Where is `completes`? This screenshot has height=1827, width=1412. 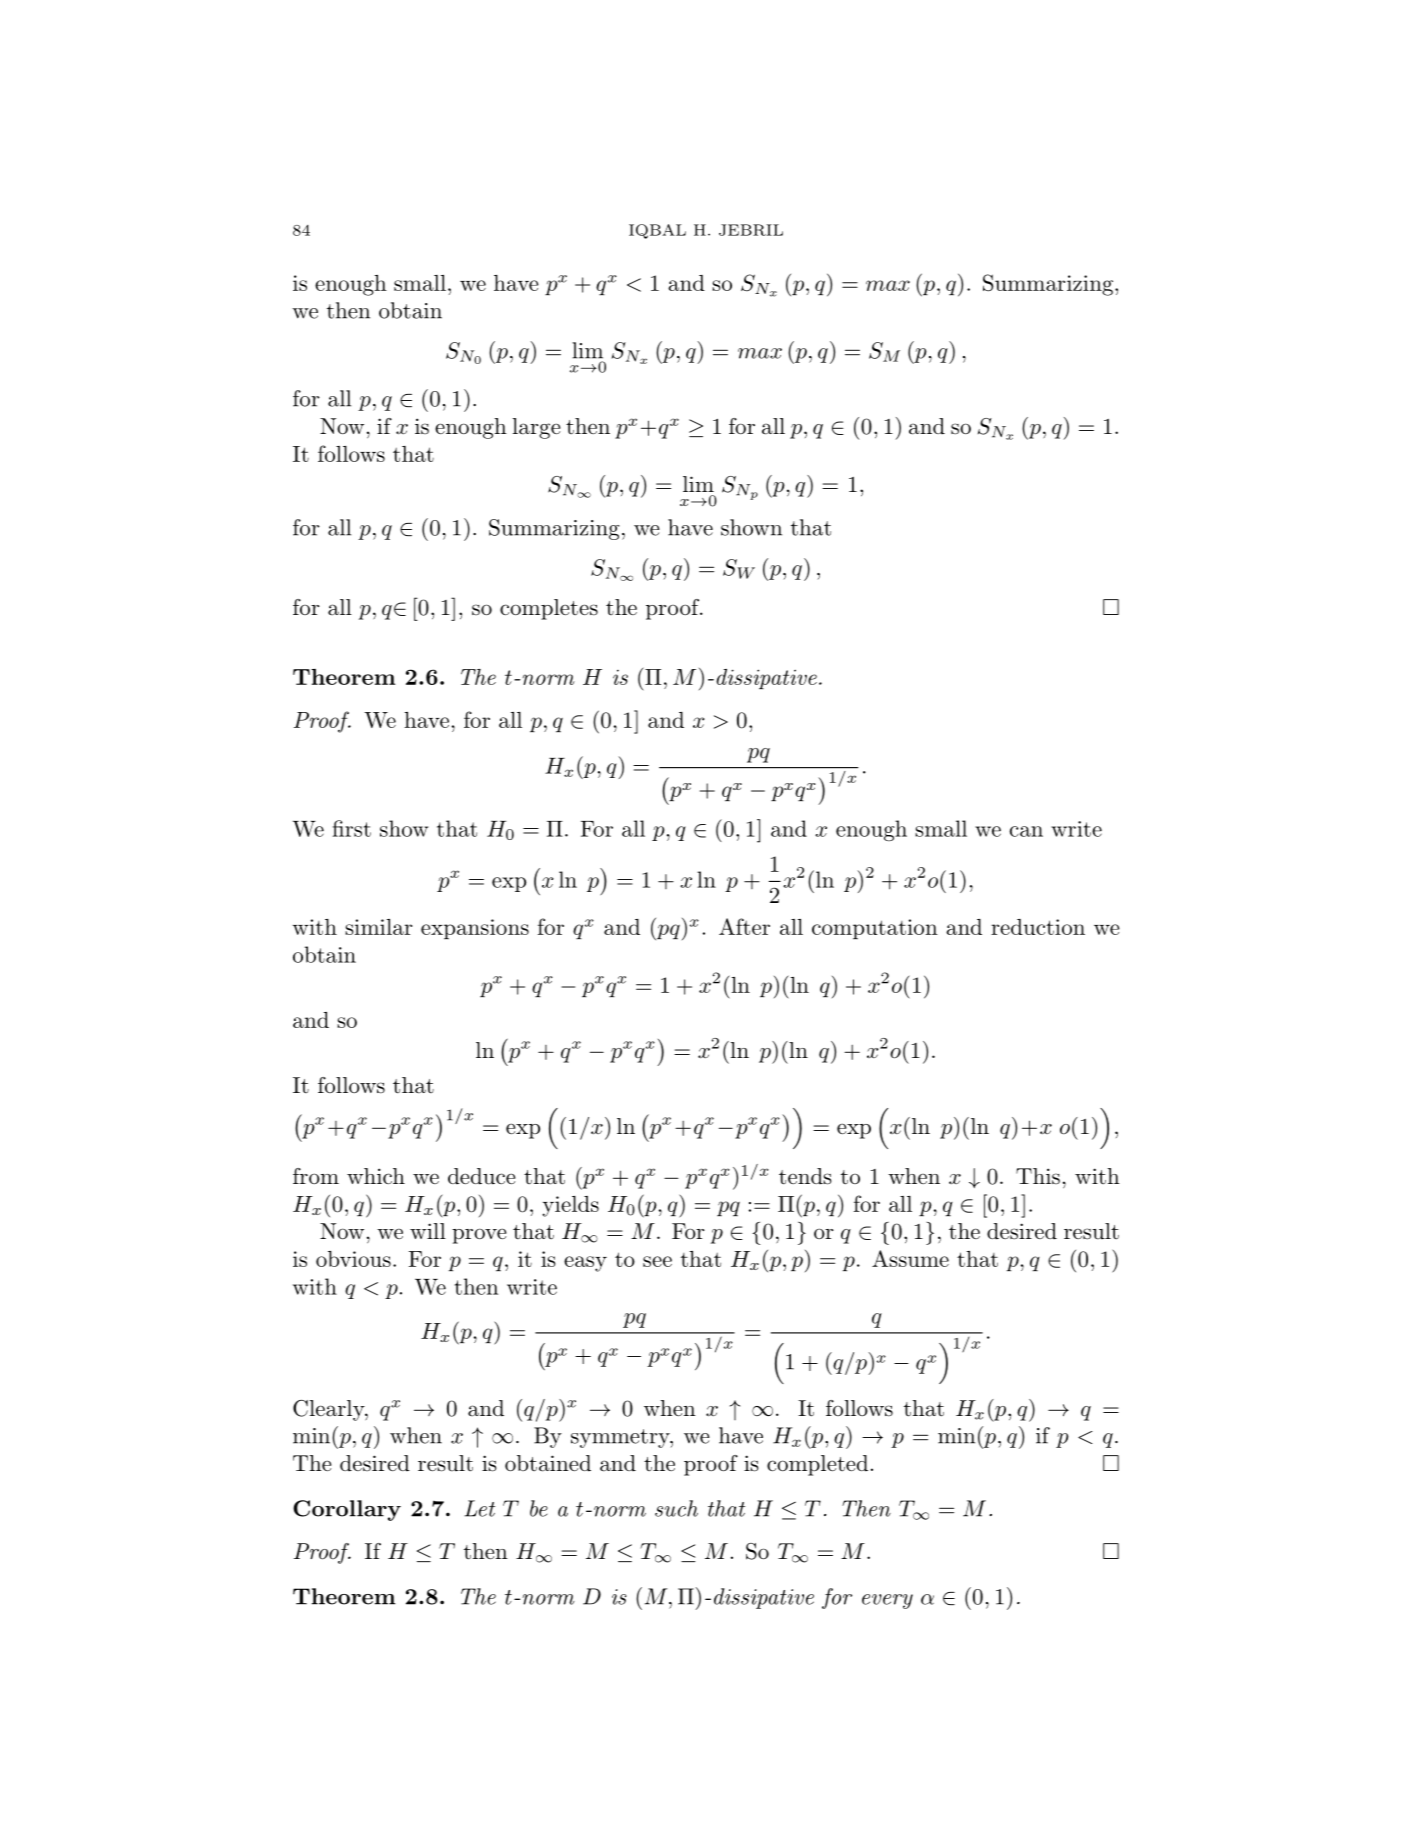 completes is located at coordinates (549, 609).
